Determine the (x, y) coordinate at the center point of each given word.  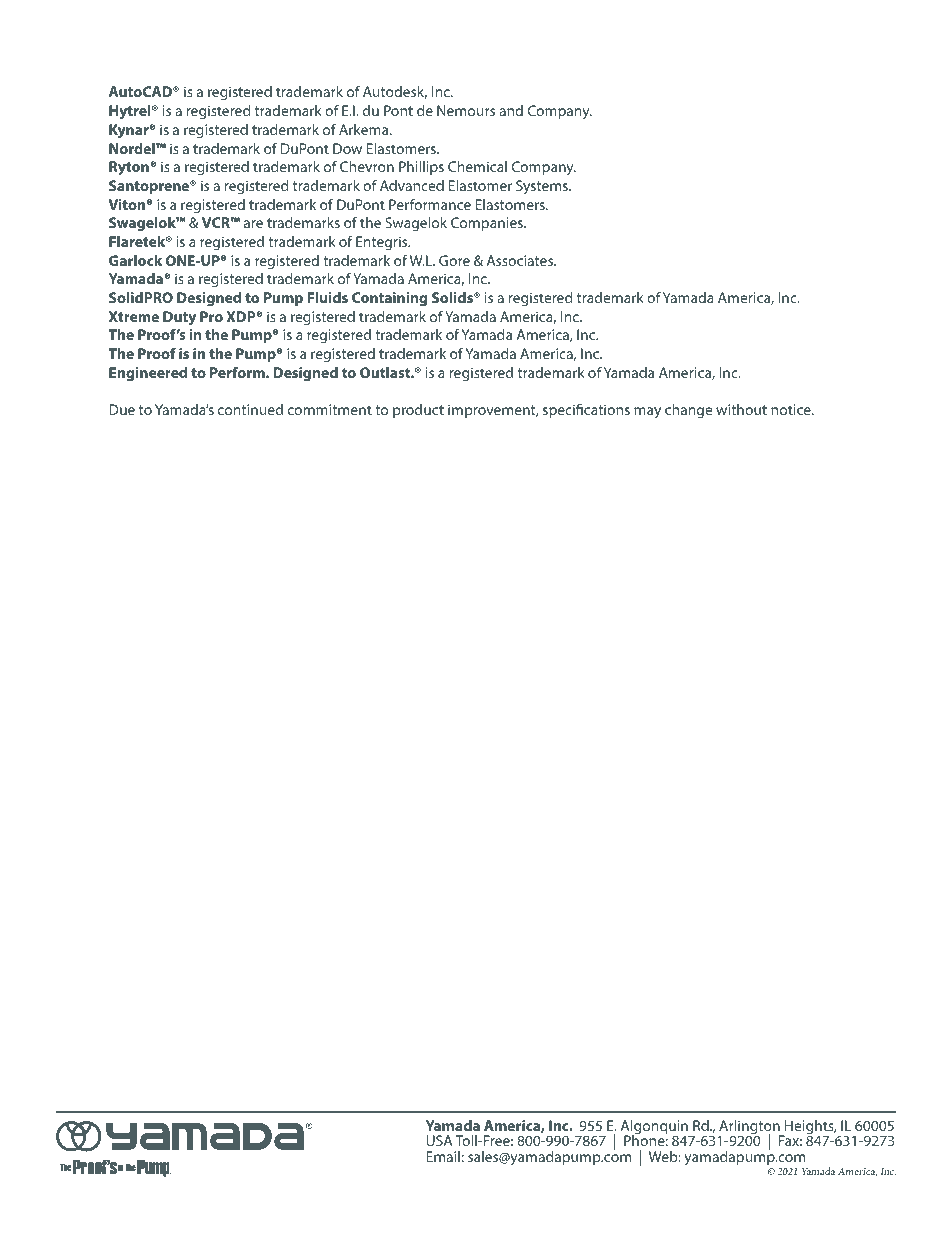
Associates (521, 260)
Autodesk (395, 92)
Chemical (477, 166)
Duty (179, 318)
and (511, 110)
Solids (453, 297)
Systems (543, 187)
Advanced (412, 185)
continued (250, 409)
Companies (488, 224)
